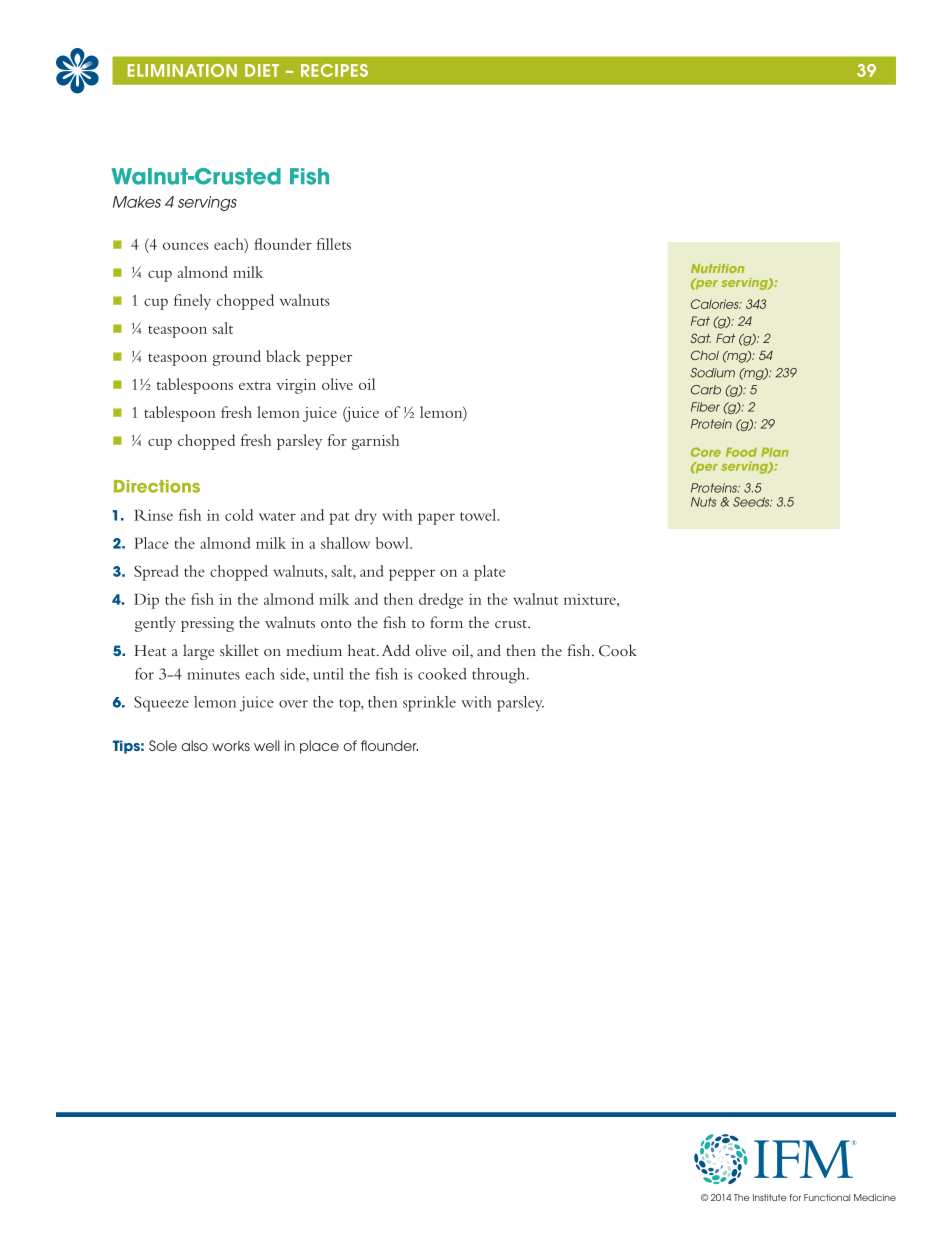 This image has height=1233, width=952. What do you see at coordinates (237, 358) in the image?
I see `ground` at bounding box center [237, 358].
